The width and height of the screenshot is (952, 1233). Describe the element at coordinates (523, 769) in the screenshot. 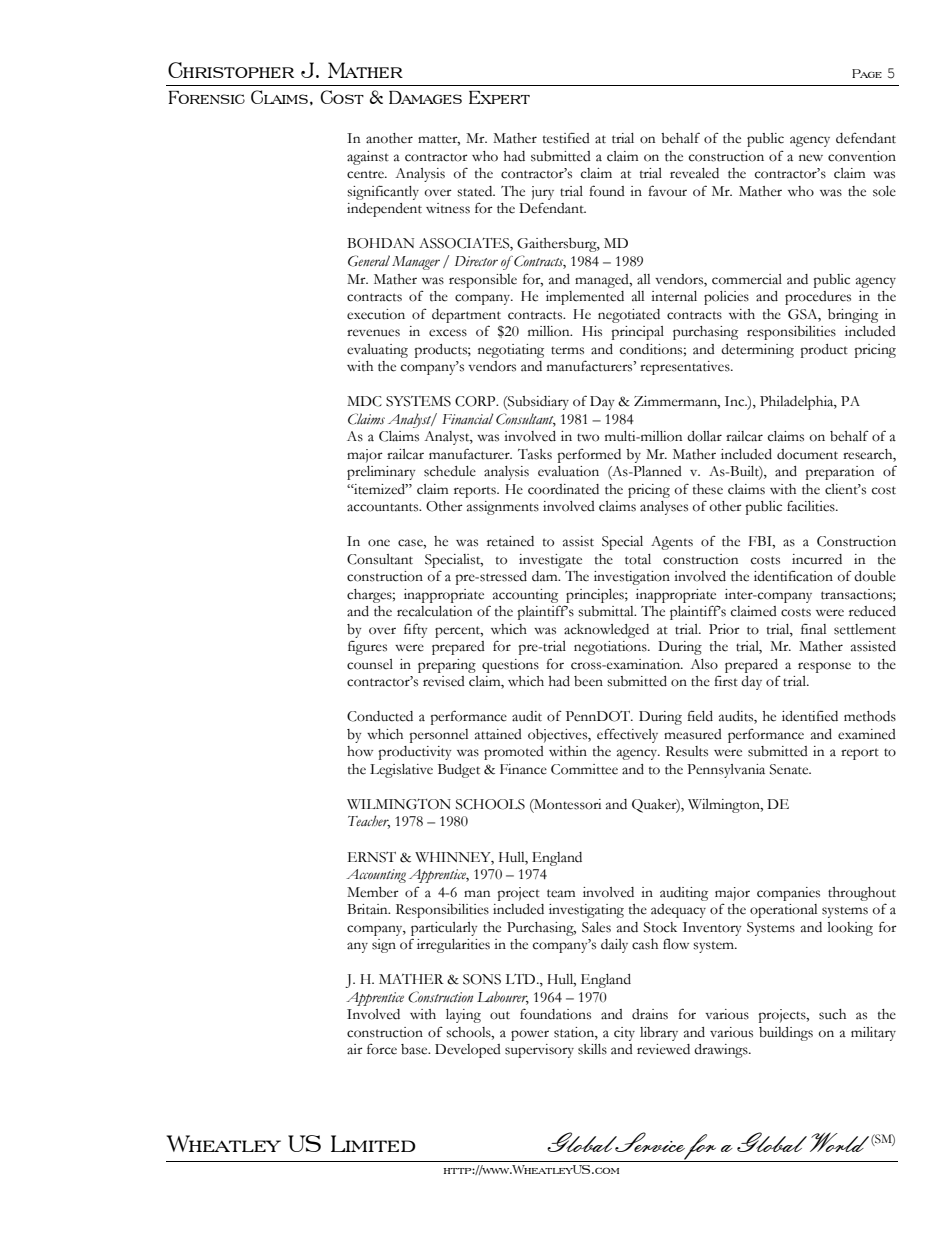

I see `Finance` at that location.
